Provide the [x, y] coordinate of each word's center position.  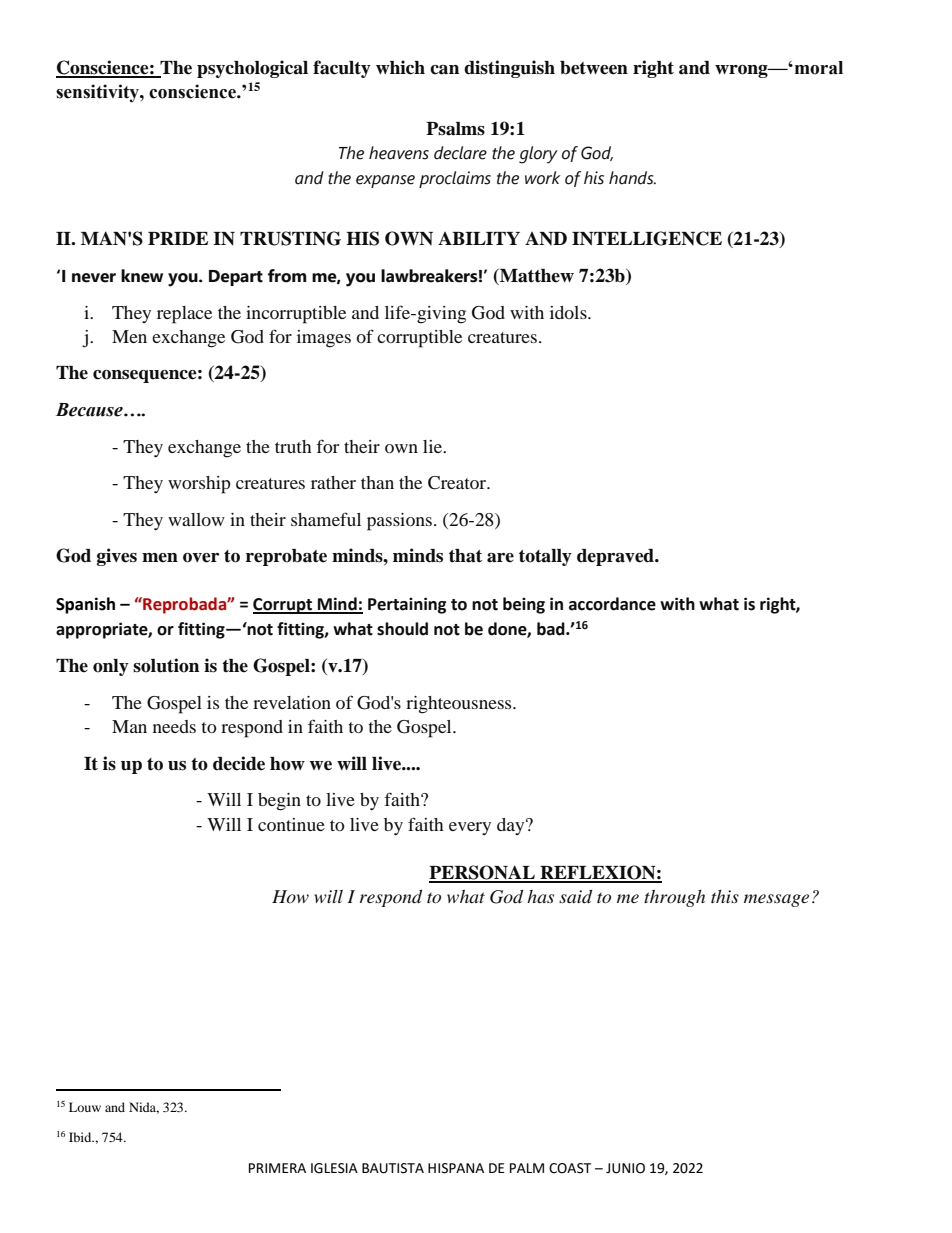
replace [184, 315]
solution [166, 665]
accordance [612, 604]
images [324, 339]
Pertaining [407, 605]
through [674, 898]
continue [291, 824]
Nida [144, 1108]
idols [569, 312]
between [594, 68]
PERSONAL [483, 873]
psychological [252, 69]
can [444, 70]
